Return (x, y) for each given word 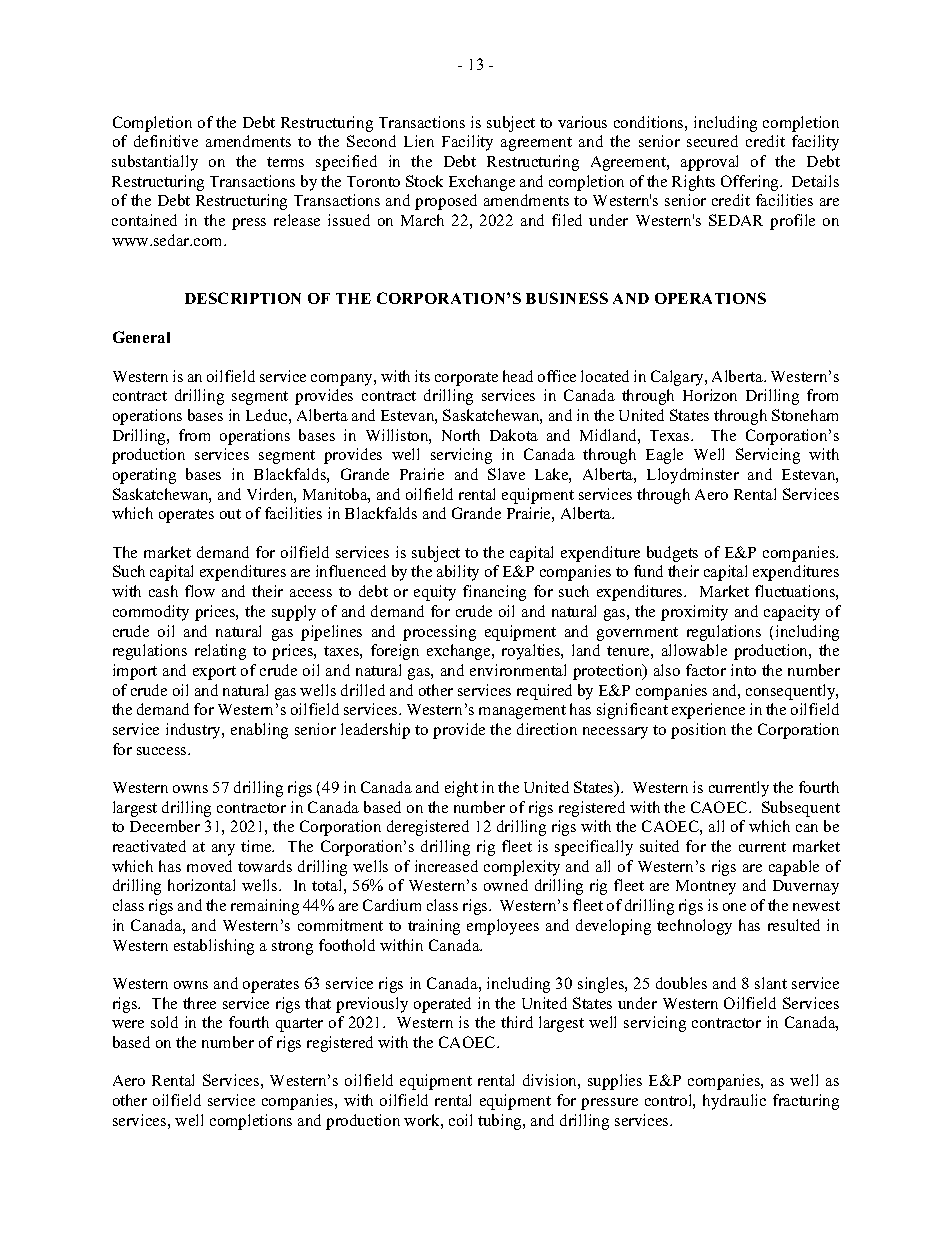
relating (220, 652)
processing (439, 633)
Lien (419, 141)
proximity (694, 613)
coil (460, 1120)
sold (164, 1022)
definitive (166, 141)
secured (712, 141)
